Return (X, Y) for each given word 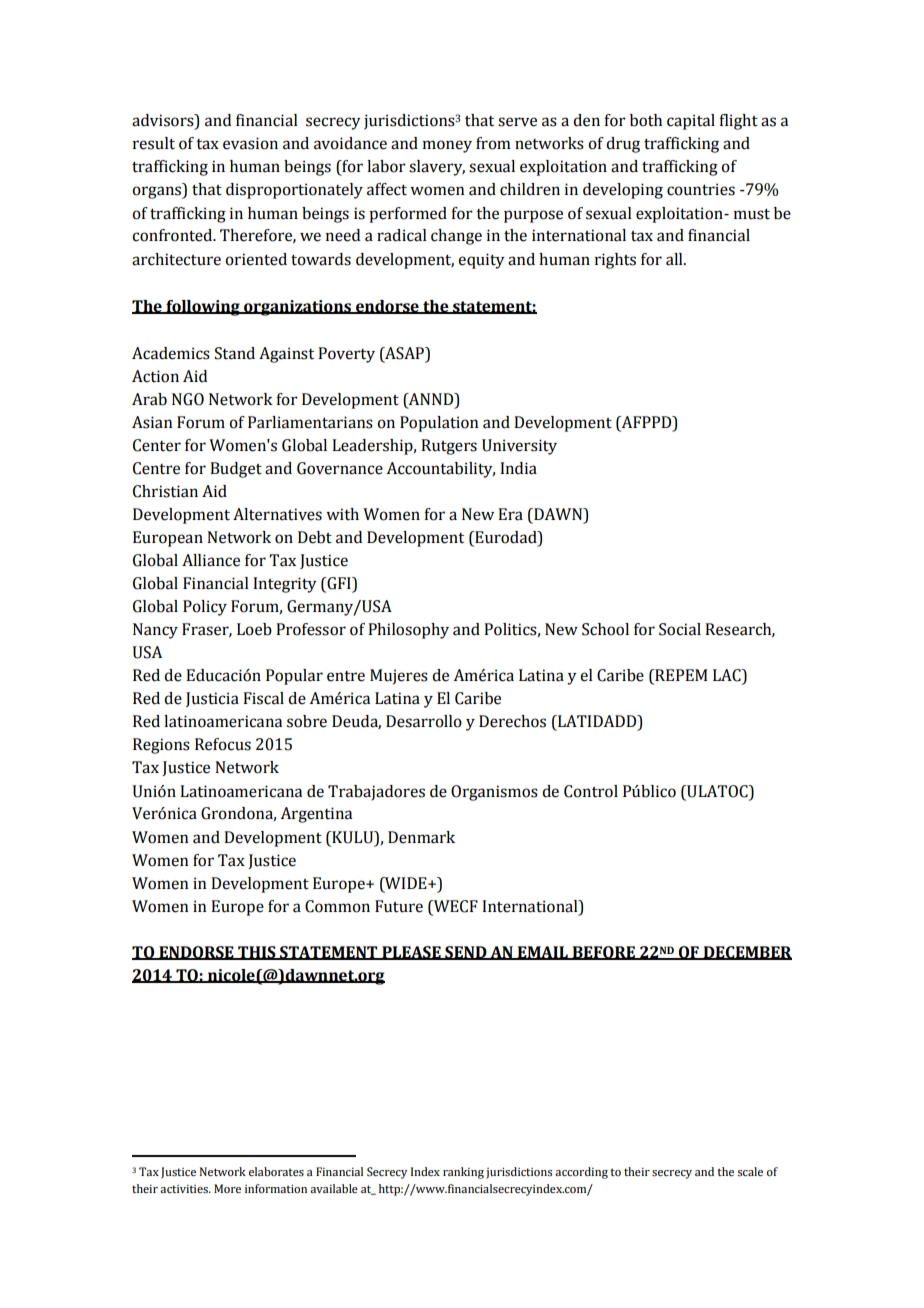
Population (439, 424)
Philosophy (408, 631)
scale (750, 1171)
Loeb (254, 629)
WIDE (406, 883)
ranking (463, 1173)
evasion (250, 143)
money (447, 146)
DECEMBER (747, 953)
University (519, 447)
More (227, 1188)
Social (680, 629)
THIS (257, 953)
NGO (188, 399)
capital (691, 122)
